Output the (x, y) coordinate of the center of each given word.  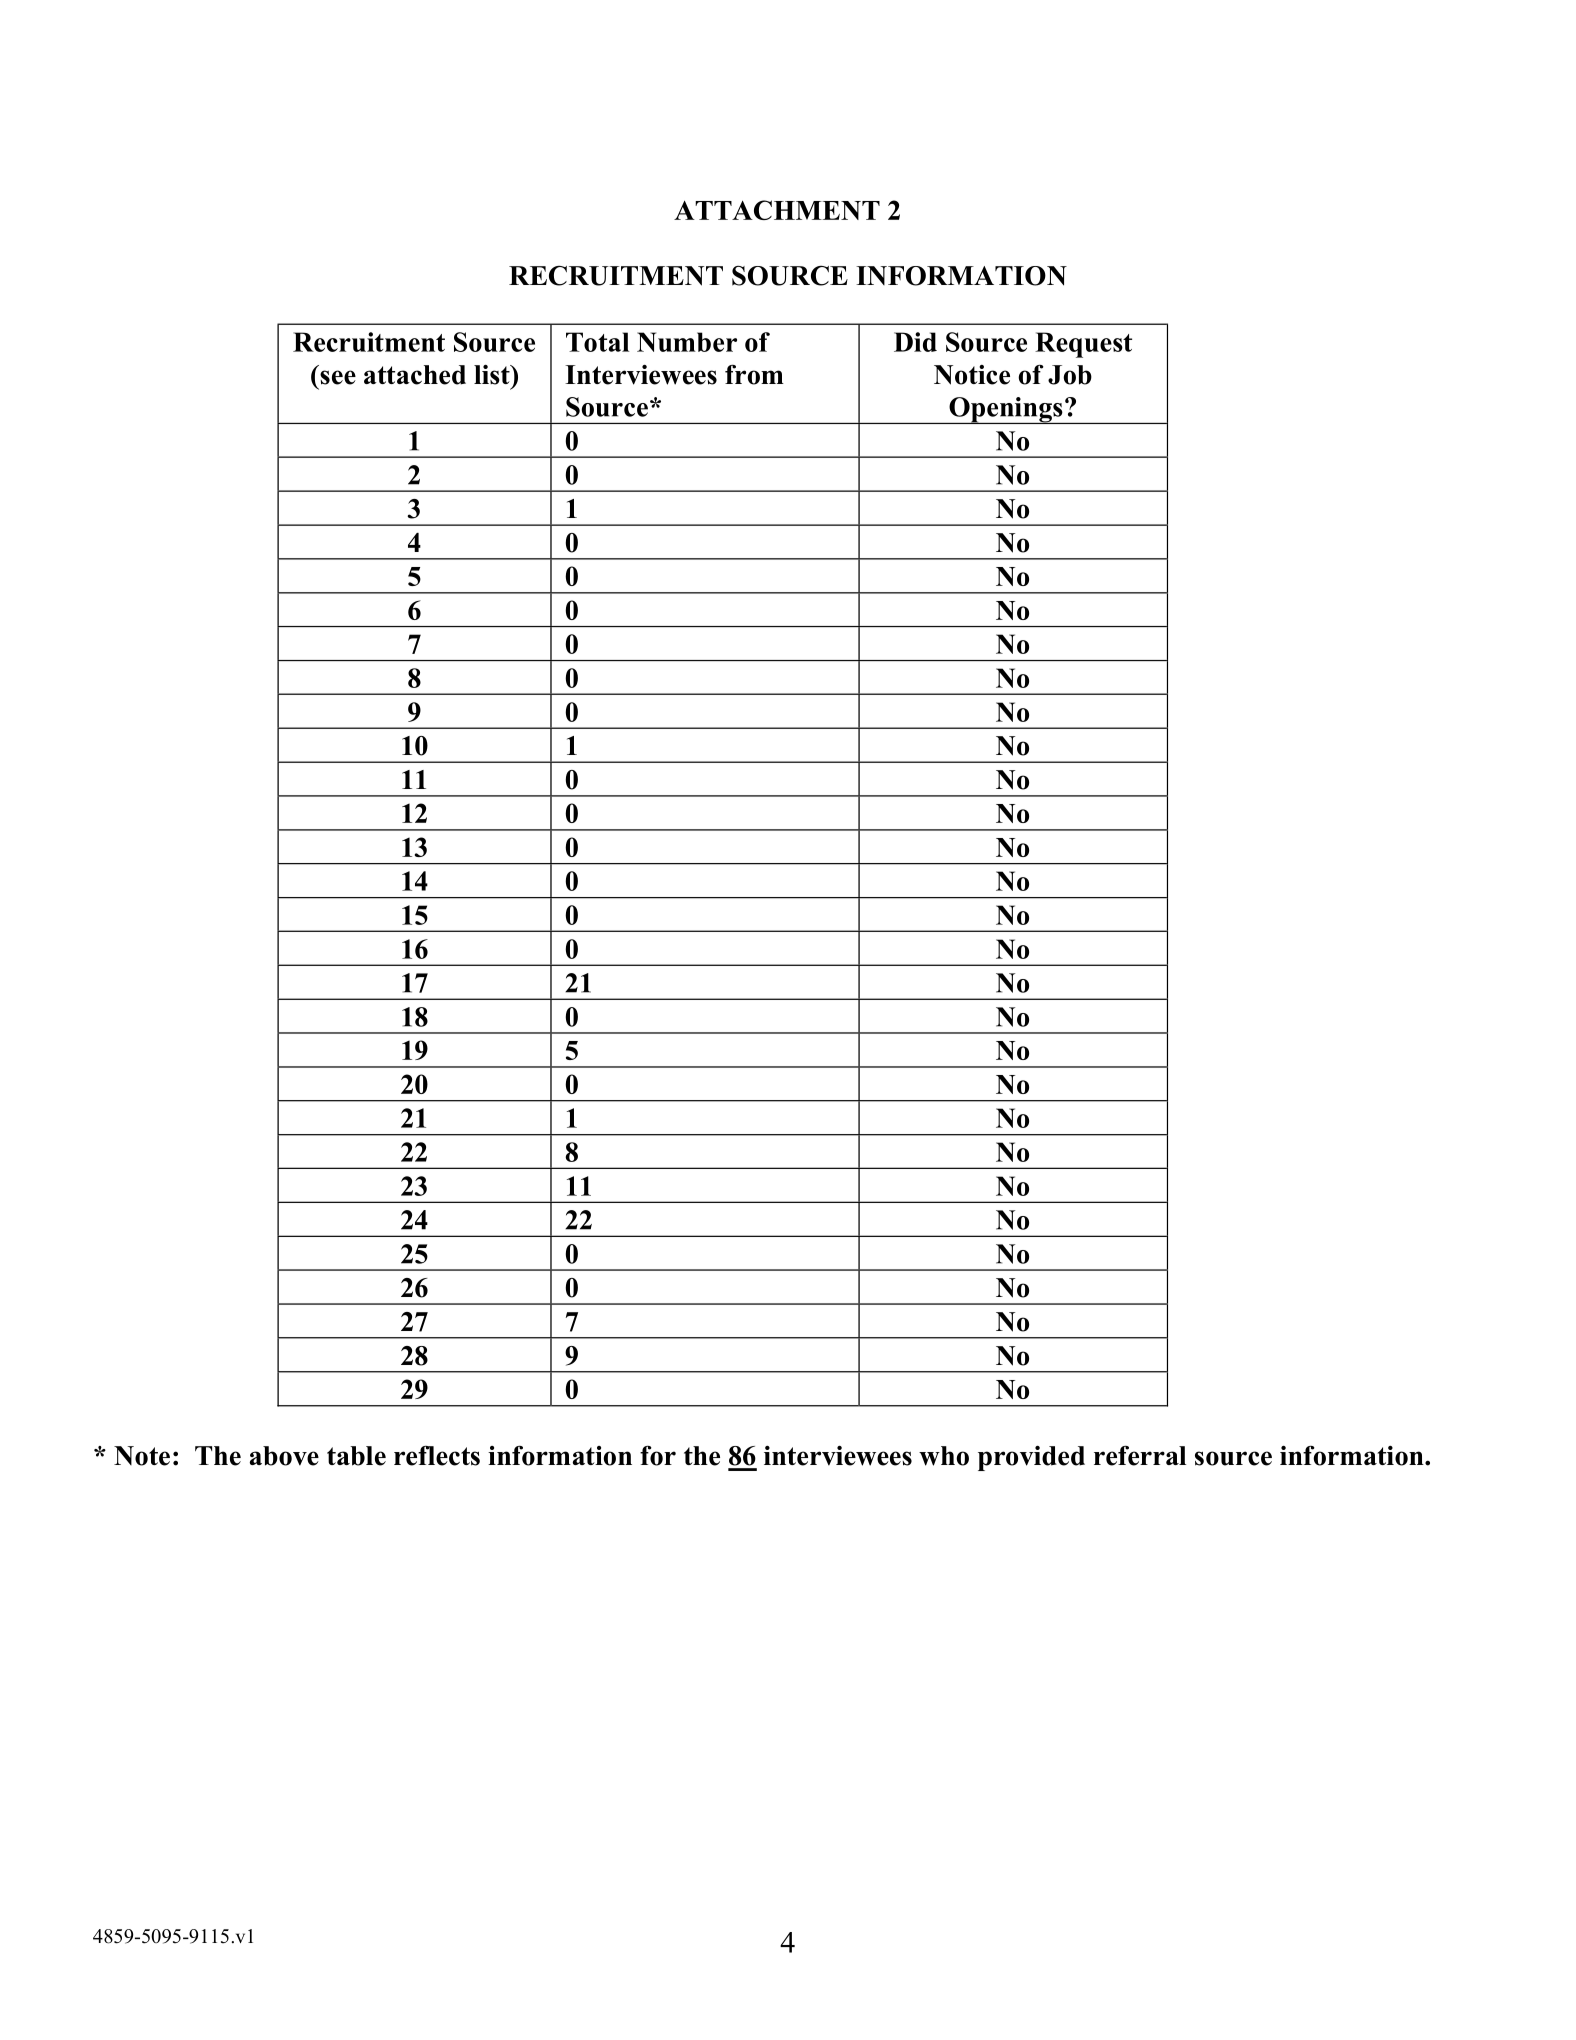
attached (415, 375)
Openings (1006, 410)
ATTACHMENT (777, 210)
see (338, 377)
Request (1083, 345)
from (754, 374)
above (284, 1456)
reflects (437, 1456)
